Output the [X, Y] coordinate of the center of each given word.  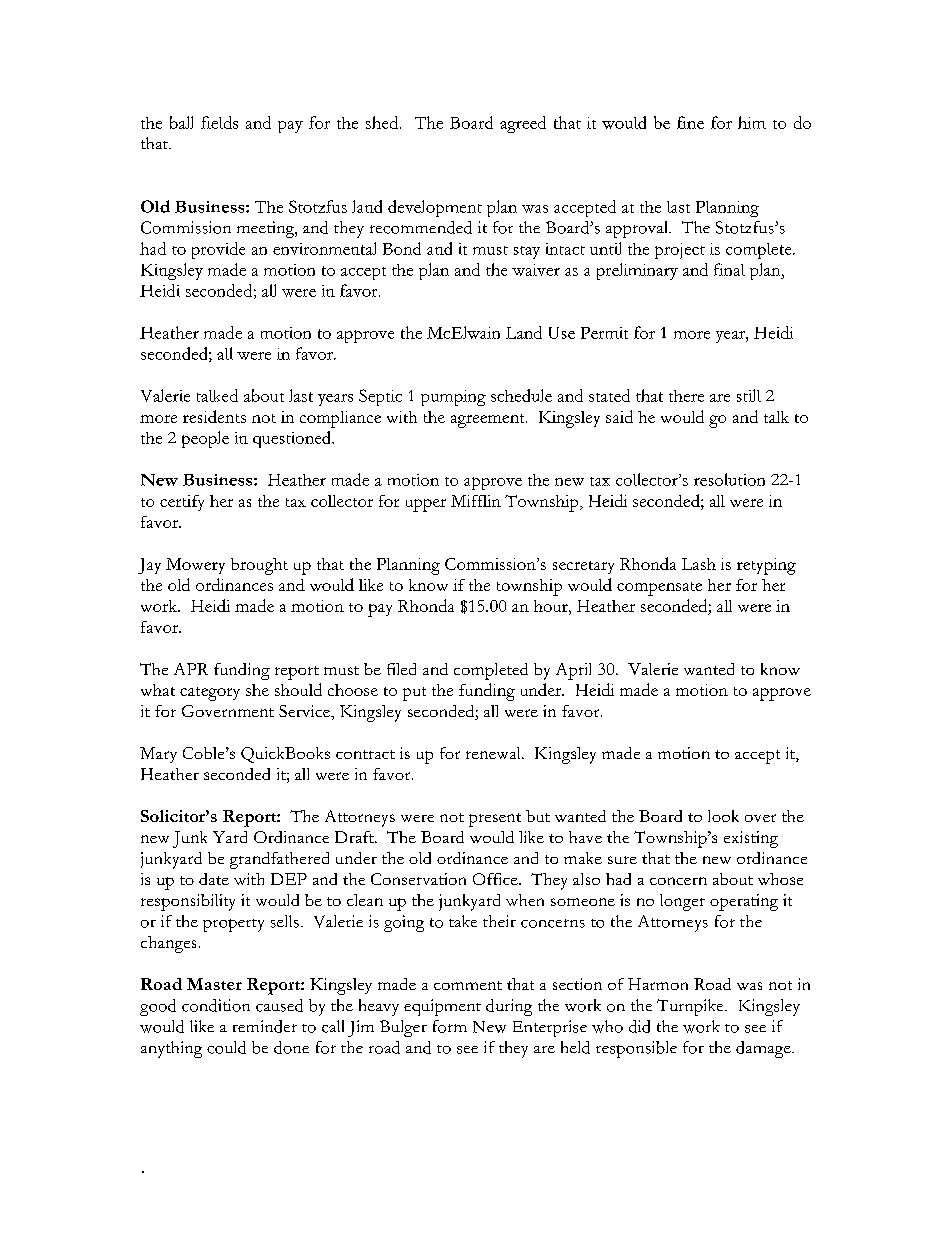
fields [219, 122]
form [450, 1026]
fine [690, 122]
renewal [494, 753]
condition [216, 1005]
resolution [729, 479]
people [205, 439]
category [210, 694]
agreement [489, 421]
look [723, 816]
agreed [523, 124]
